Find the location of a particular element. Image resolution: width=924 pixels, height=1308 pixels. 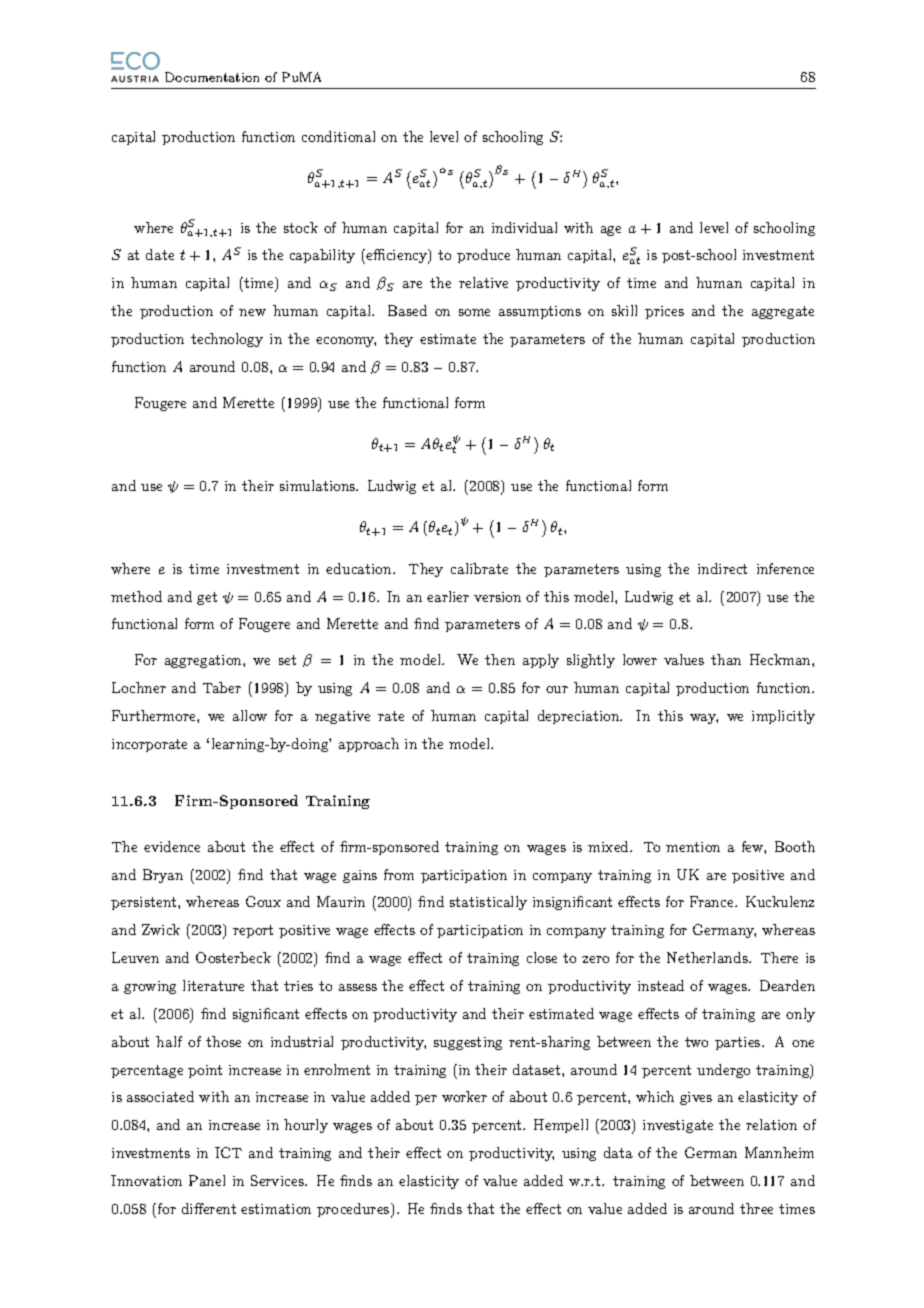

implicitly is located at coordinates (783, 717).
